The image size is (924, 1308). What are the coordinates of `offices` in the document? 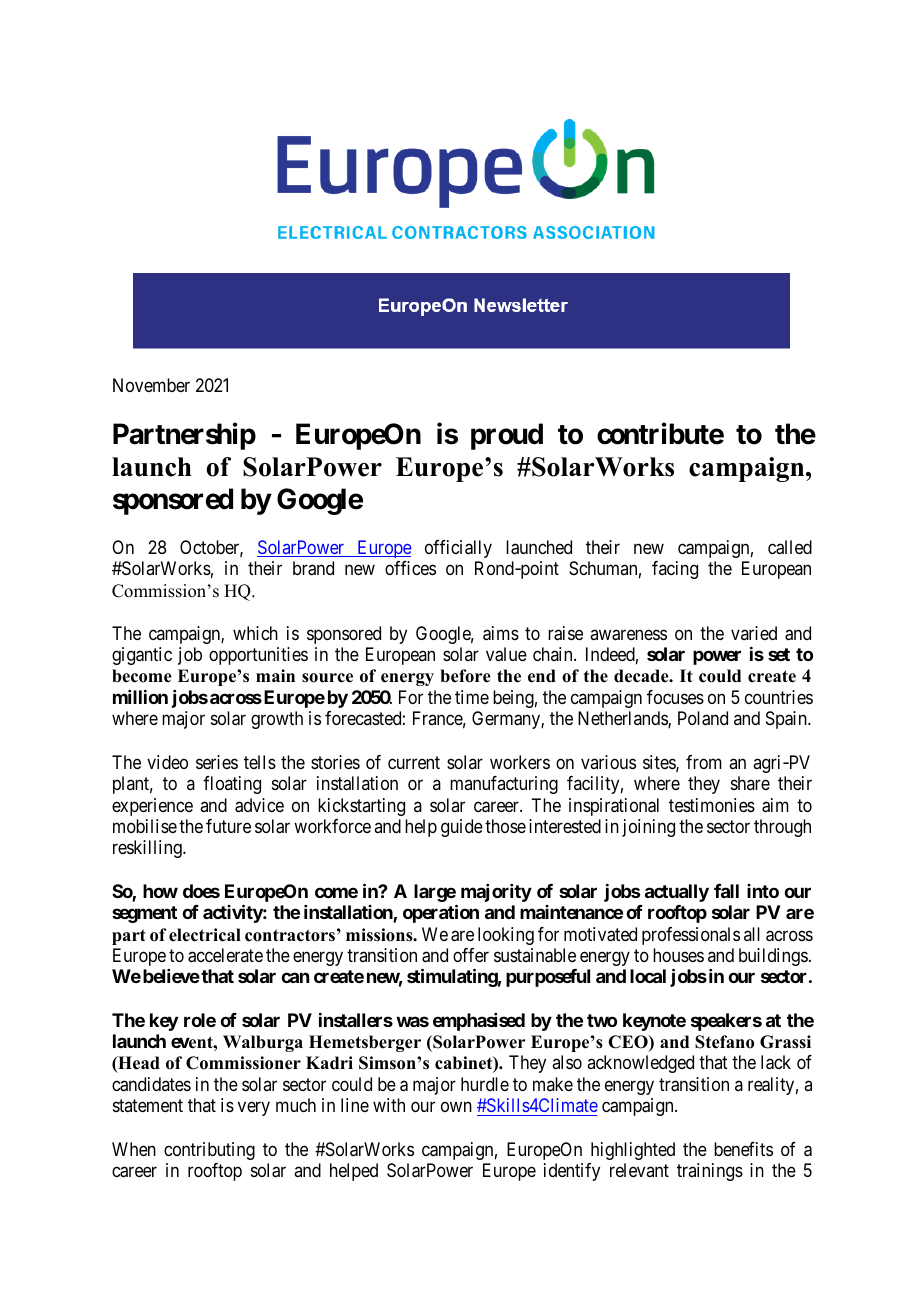 It's located at (410, 568).
